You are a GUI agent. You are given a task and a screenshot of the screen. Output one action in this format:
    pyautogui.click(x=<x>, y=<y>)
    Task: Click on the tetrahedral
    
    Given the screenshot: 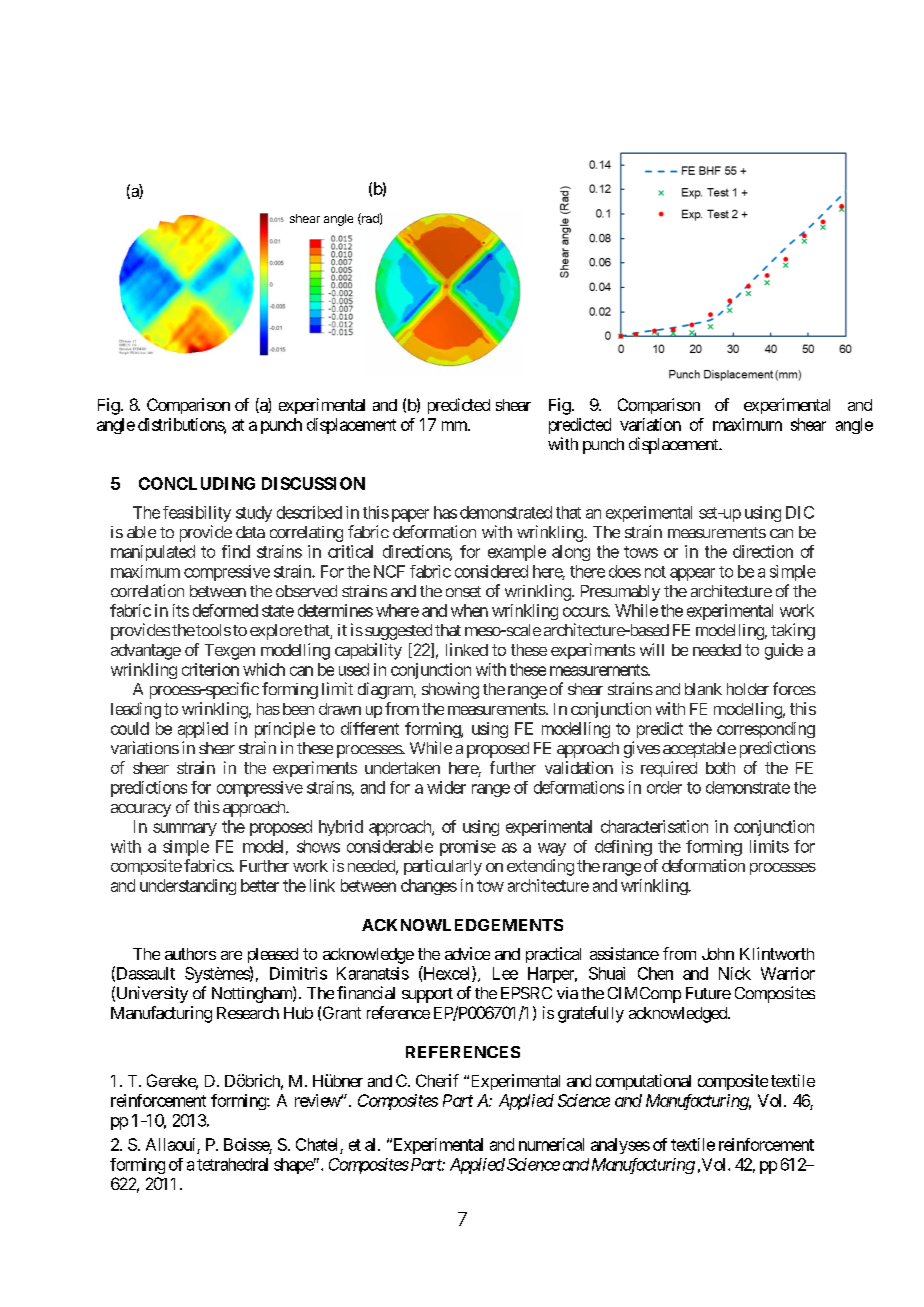 What is the action you would take?
    pyautogui.click(x=232, y=1164)
